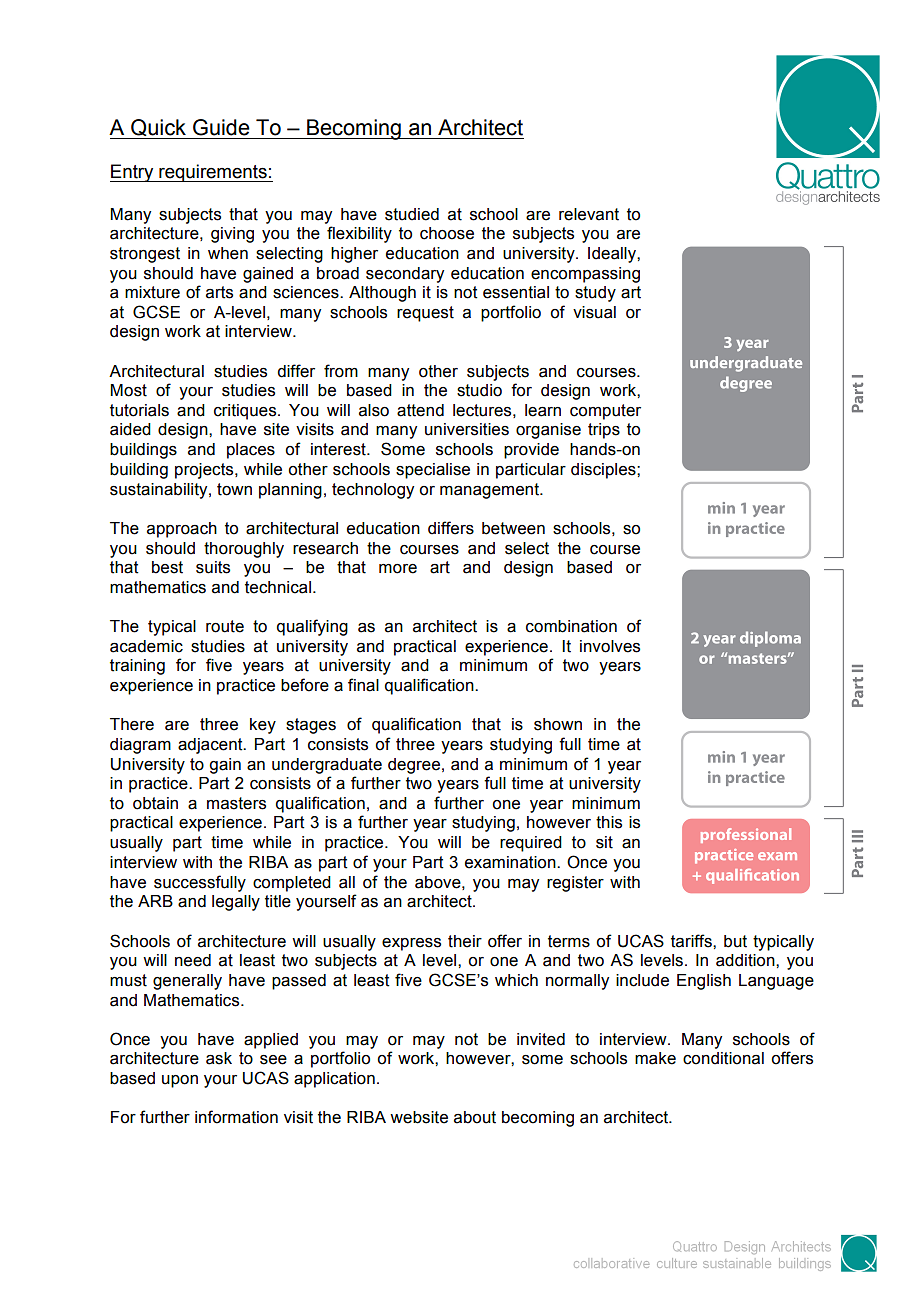  What do you see at coordinates (398, 569) in the image?
I see `more` at bounding box center [398, 569].
